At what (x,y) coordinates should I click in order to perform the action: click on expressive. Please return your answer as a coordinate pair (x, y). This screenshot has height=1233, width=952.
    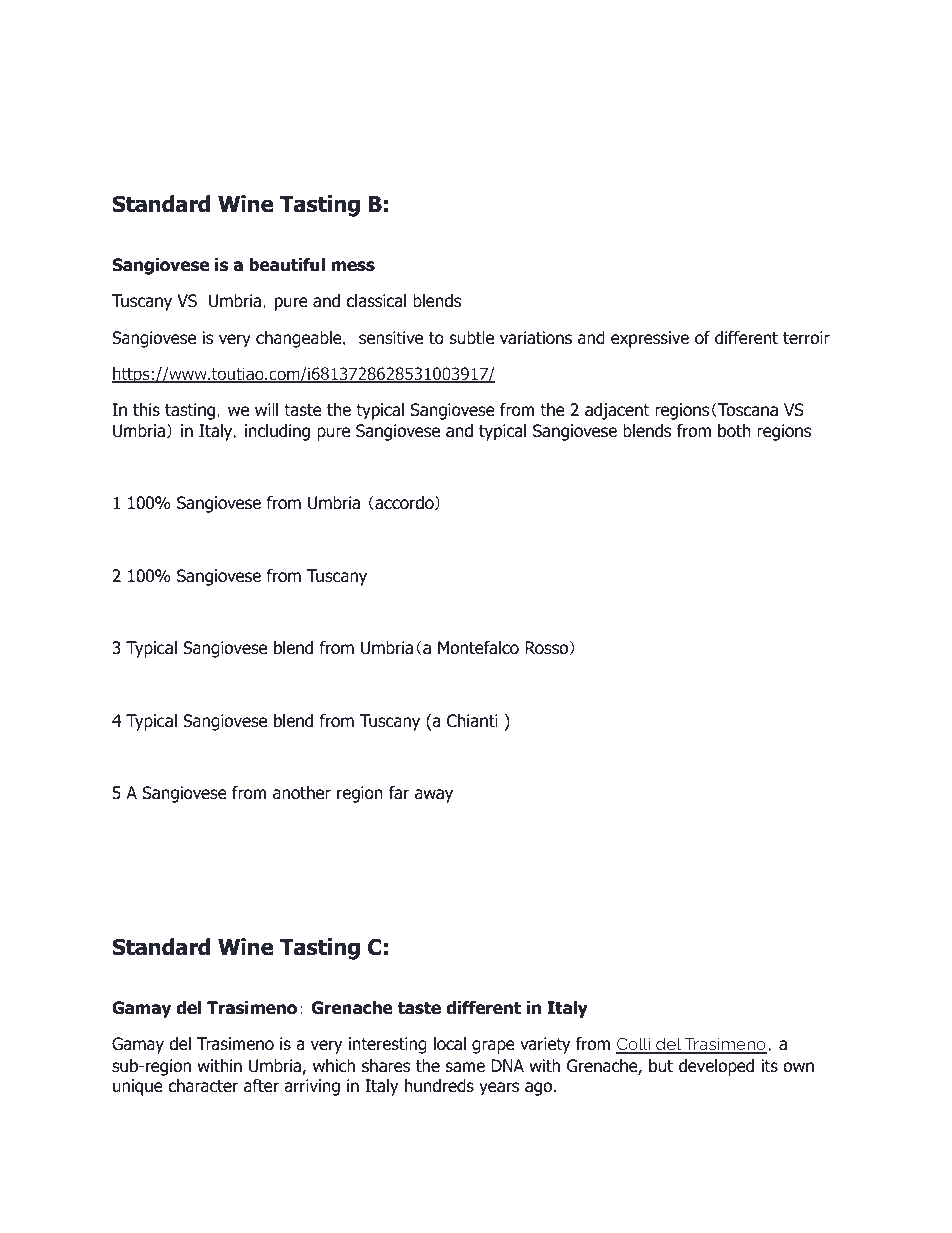
    Looking at the image, I should click on (650, 339).
